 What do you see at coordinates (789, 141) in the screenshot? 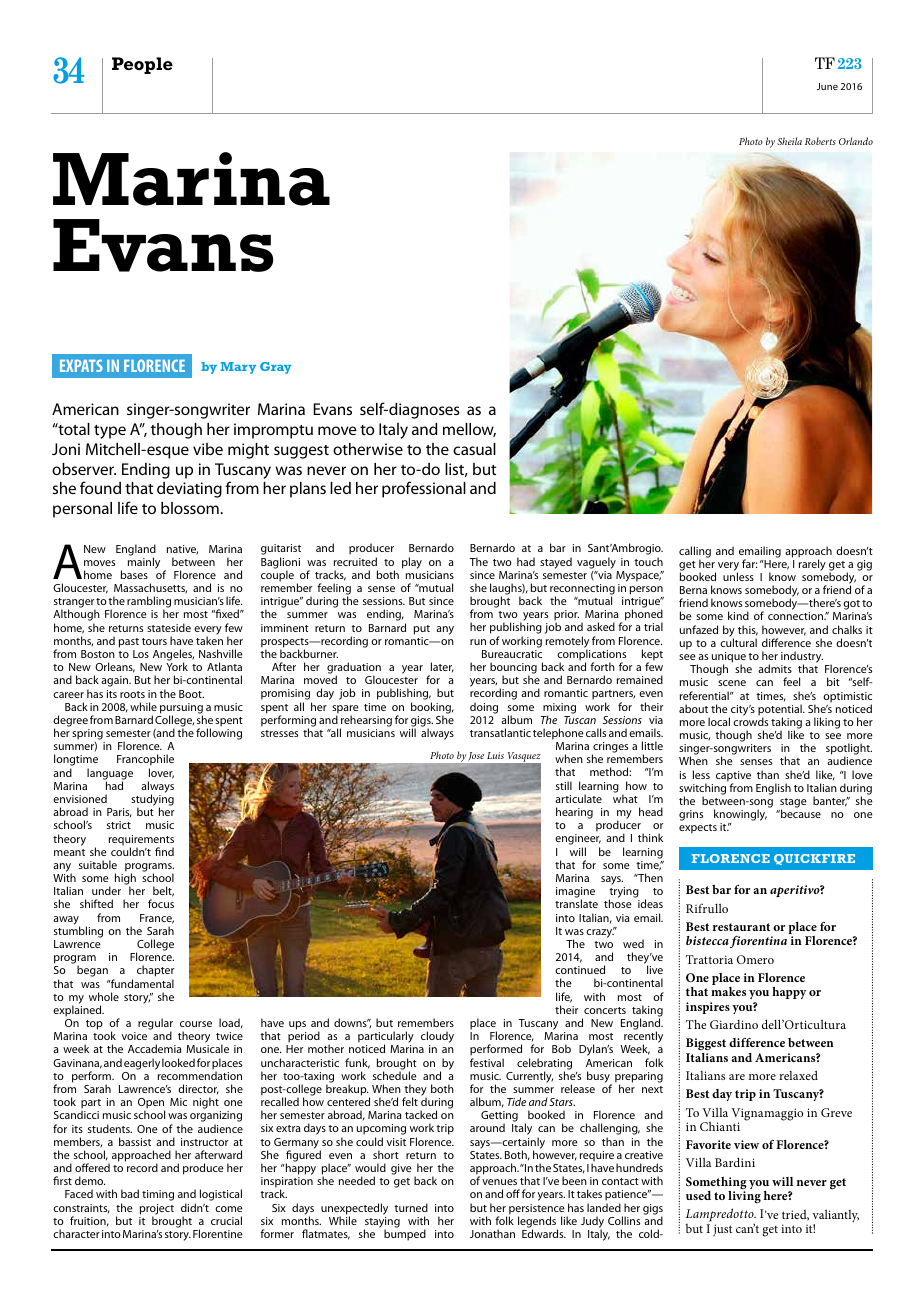
I see `Sheila` at bounding box center [789, 141].
